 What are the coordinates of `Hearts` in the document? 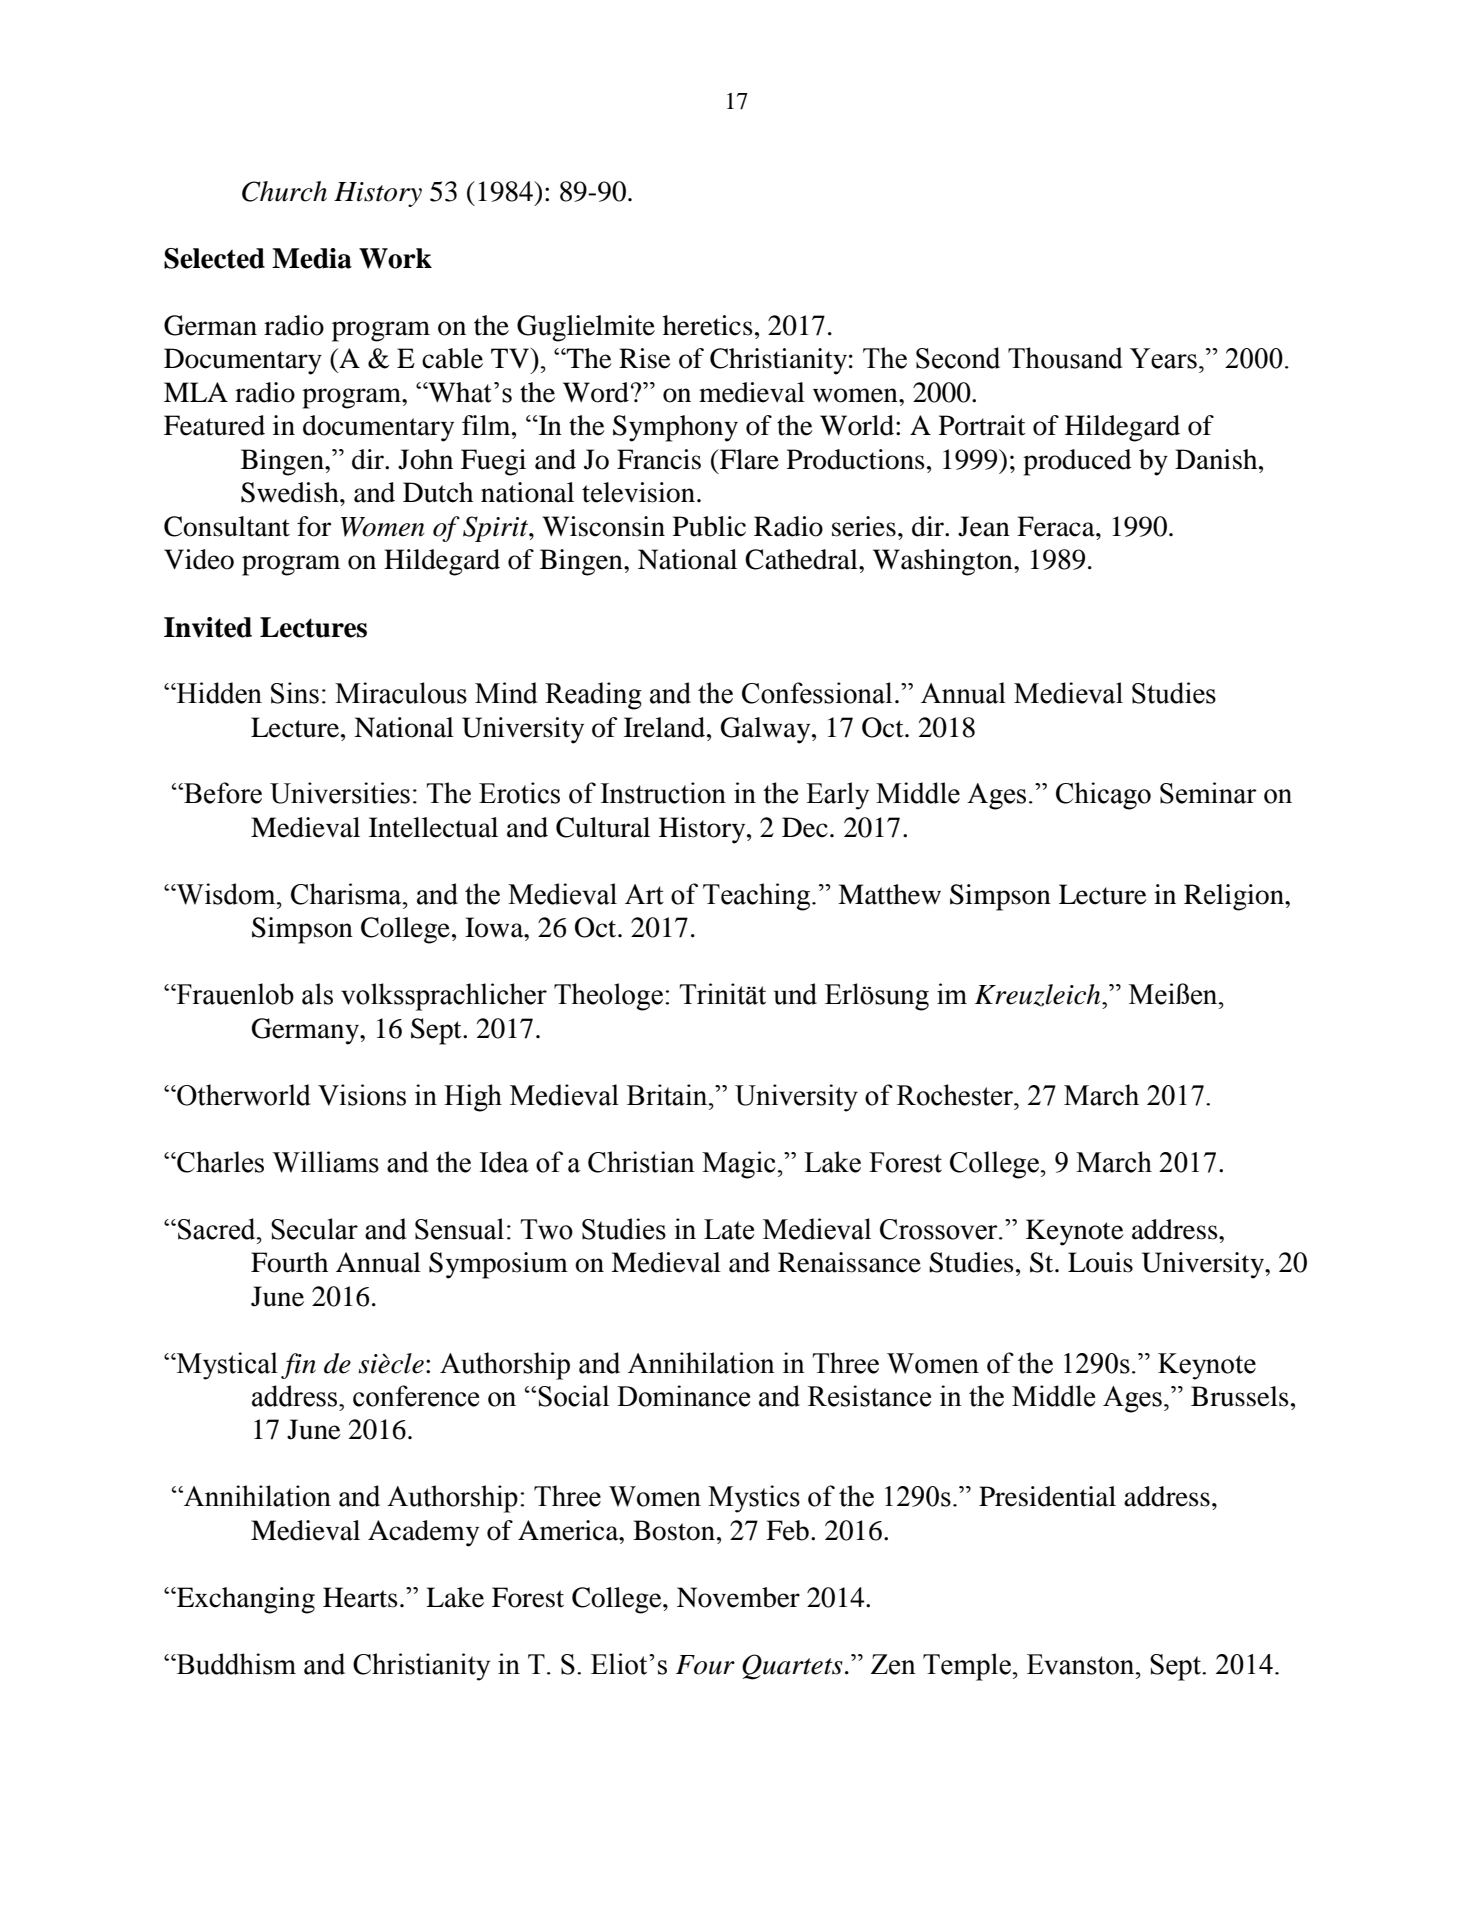 It's located at (360, 1597).
